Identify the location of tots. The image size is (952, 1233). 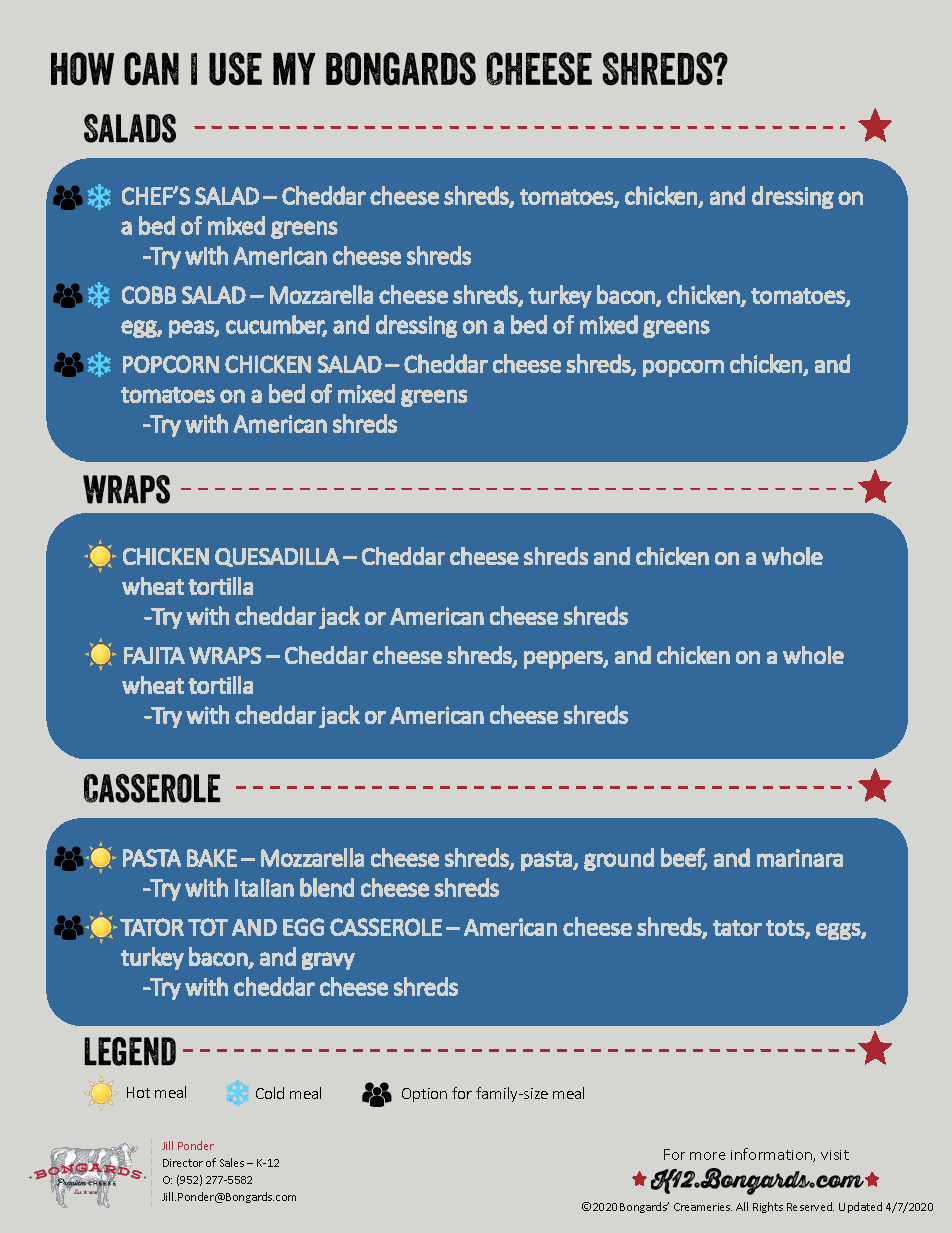
(786, 929).
